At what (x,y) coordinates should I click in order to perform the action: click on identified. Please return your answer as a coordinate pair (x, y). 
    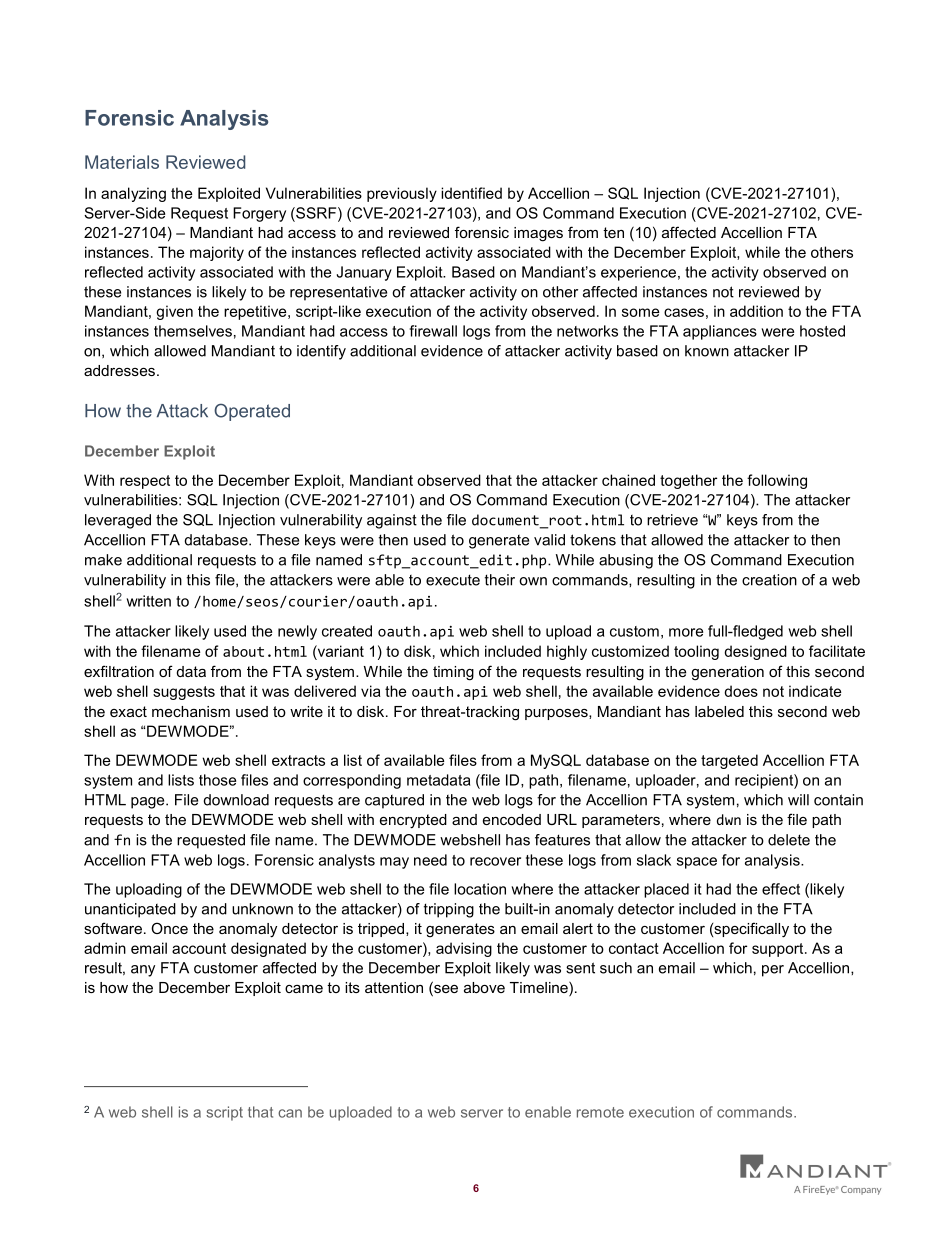
    Looking at the image, I should click on (471, 193).
